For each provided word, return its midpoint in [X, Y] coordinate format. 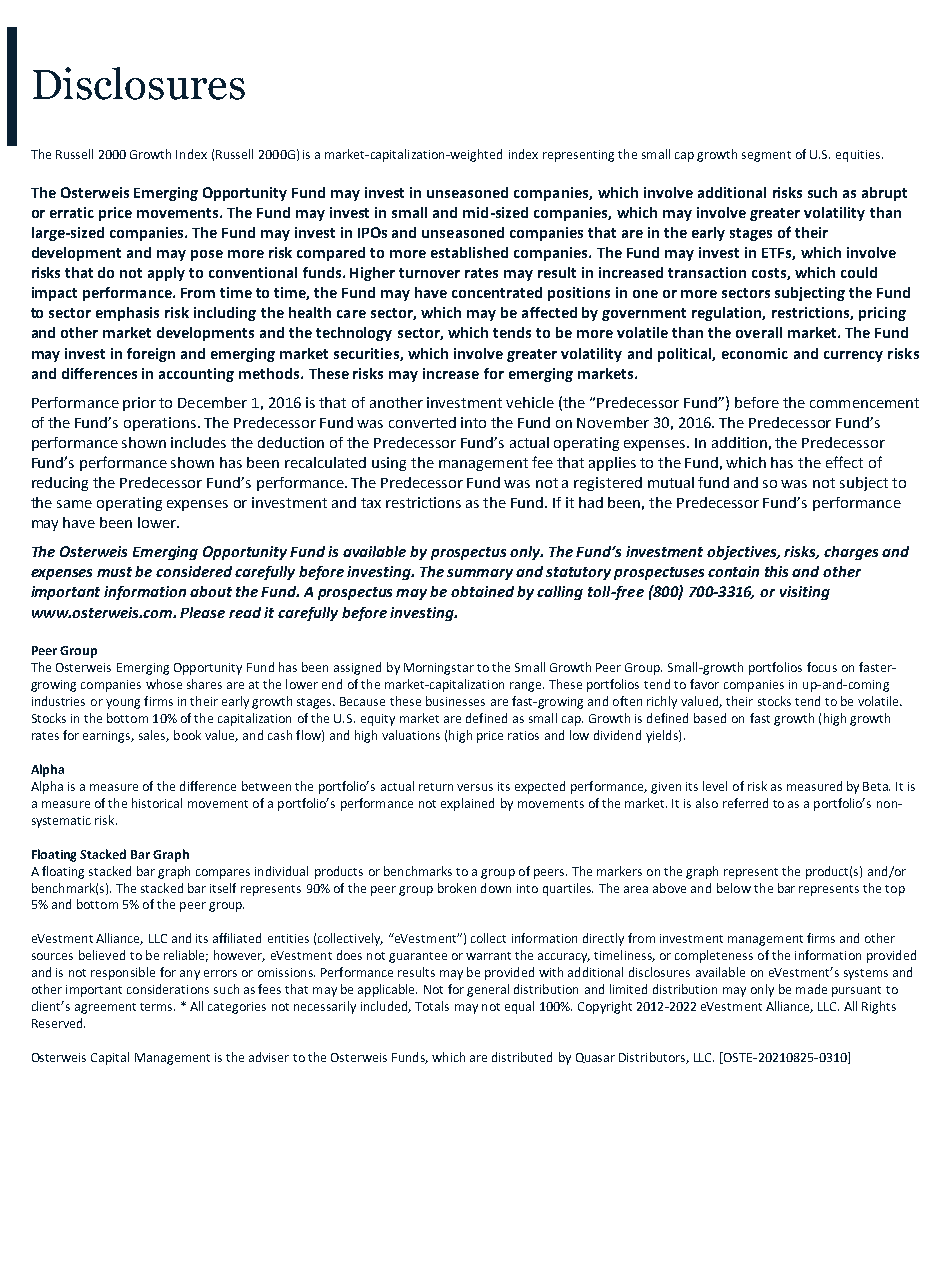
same [74, 504]
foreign [151, 355]
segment [766, 156]
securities [367, 354]
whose [164, 684]
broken [457, 888]
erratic [72, 212]
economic [755, 353]
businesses [455, 701]
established [469, 252]
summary [480, 574]
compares [223, 874]
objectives [743, 553]
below [734, 888]
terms [157, 1007]
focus [822, 667]
